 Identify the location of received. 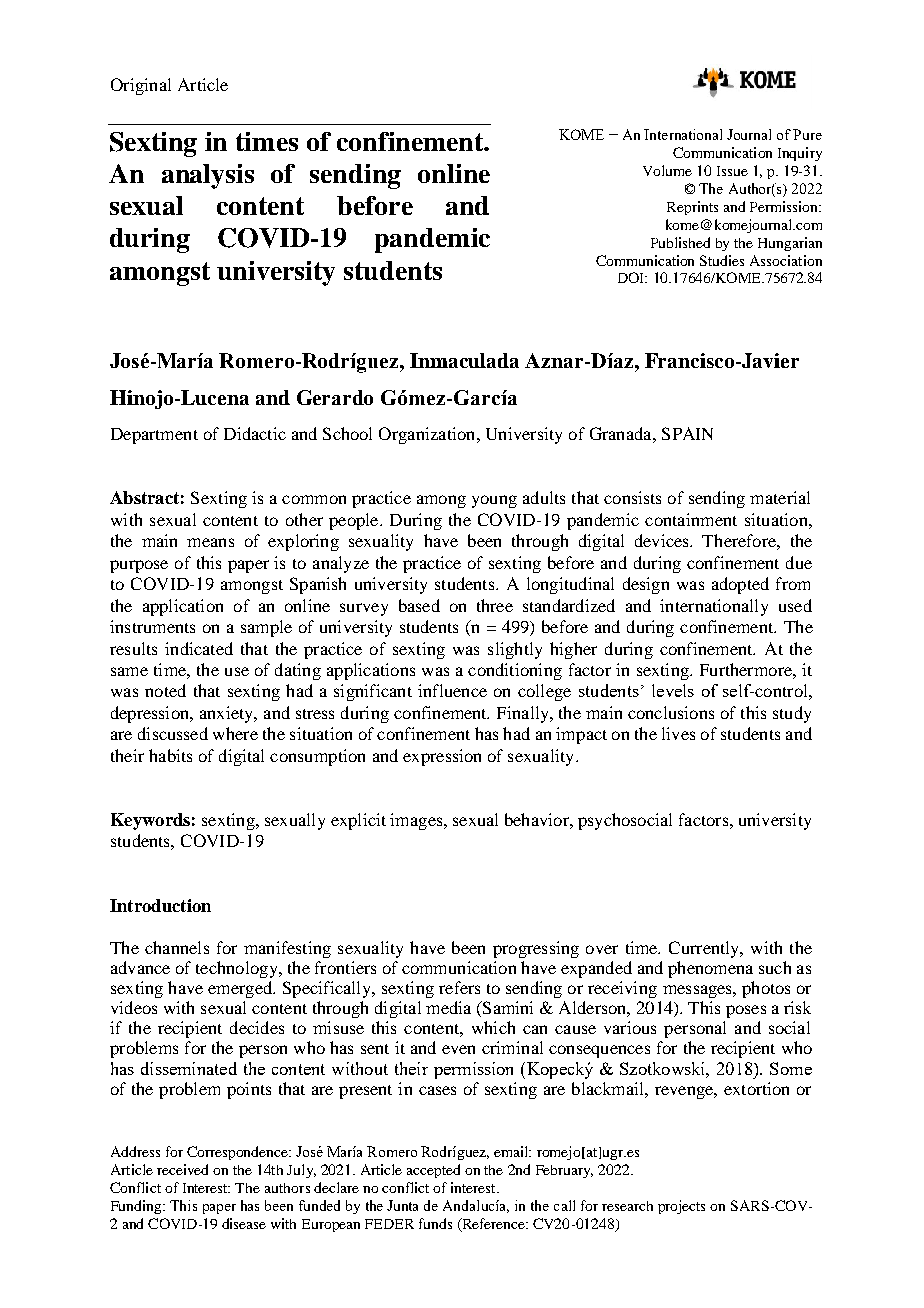
(182, 1169).
